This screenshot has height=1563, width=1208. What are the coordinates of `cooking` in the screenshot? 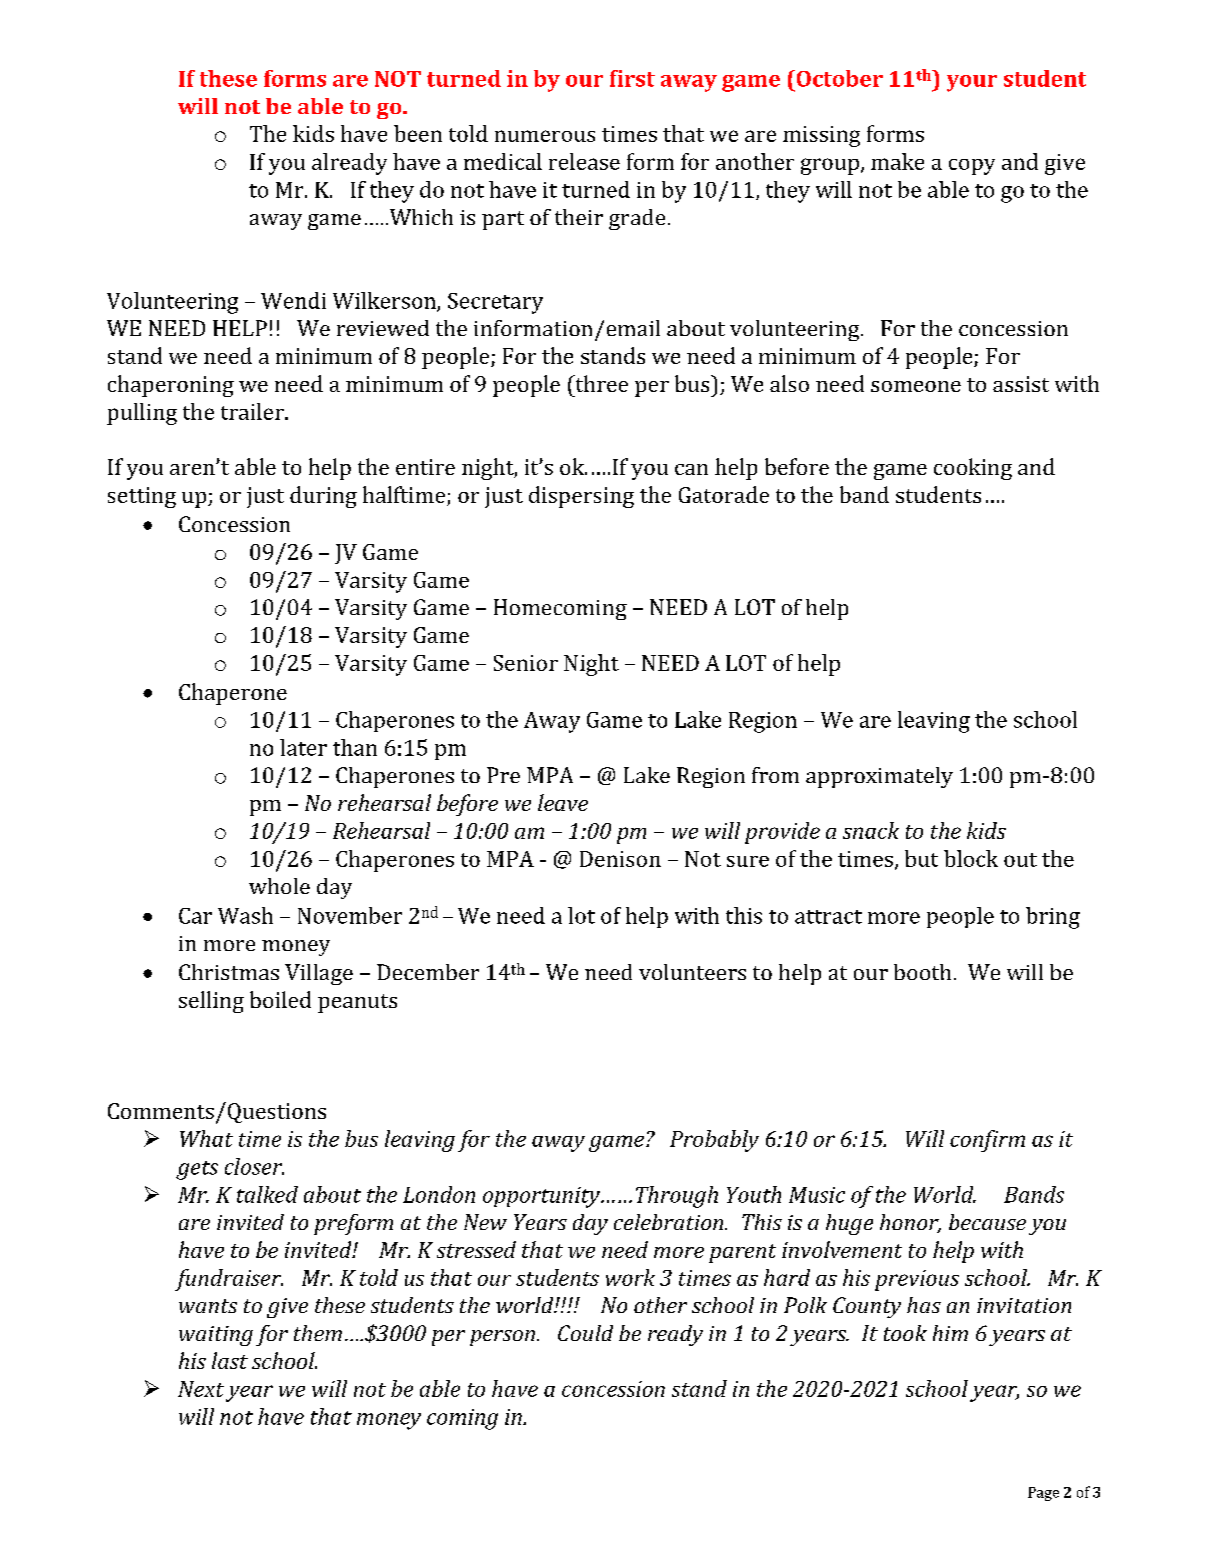 It's located at (973, 469).
